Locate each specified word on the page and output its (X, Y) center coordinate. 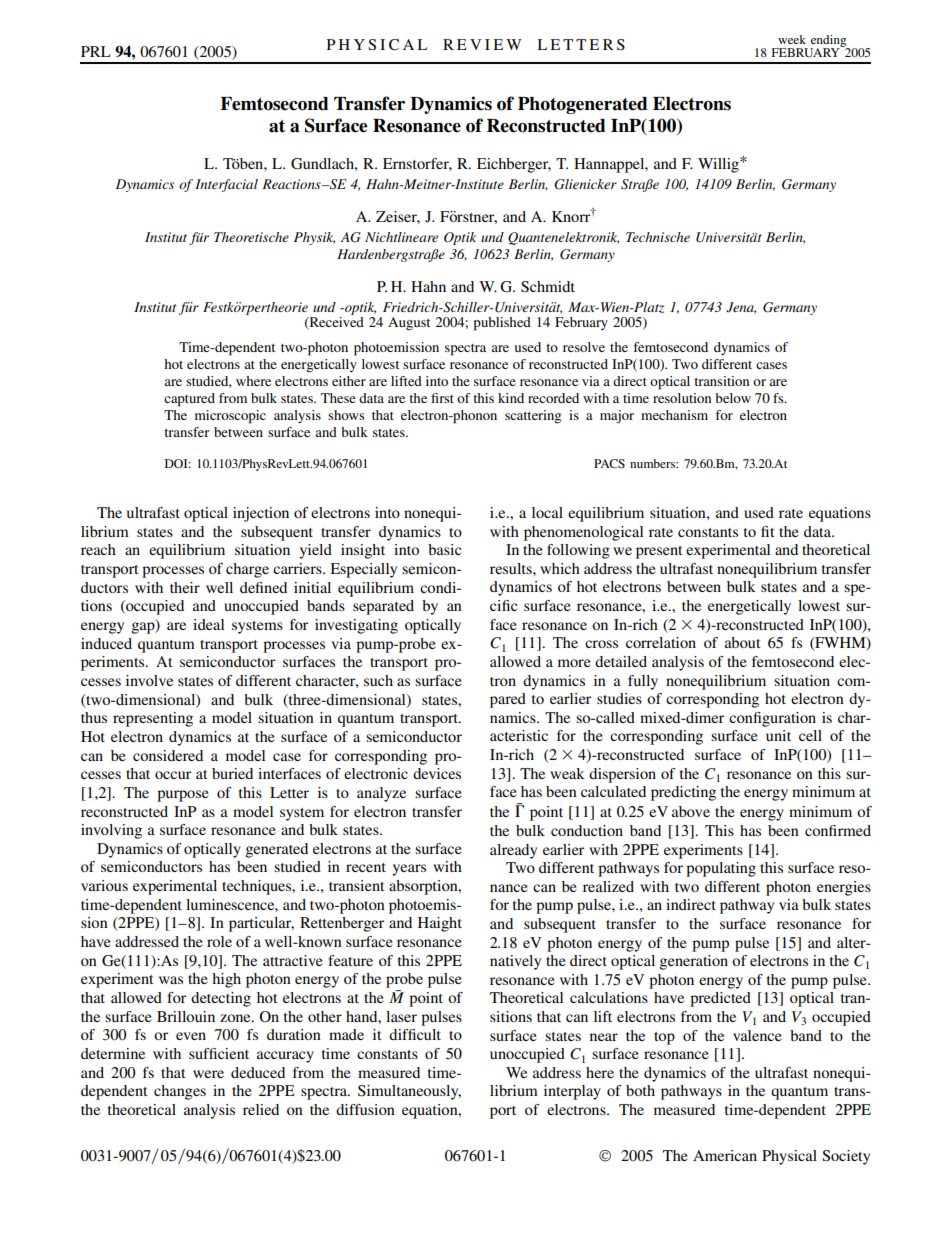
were (208, 1074)
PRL (96, 51)
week (792, 39)
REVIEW (482, 44)
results (512, 568)
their (185, 587)
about (743, 642)
